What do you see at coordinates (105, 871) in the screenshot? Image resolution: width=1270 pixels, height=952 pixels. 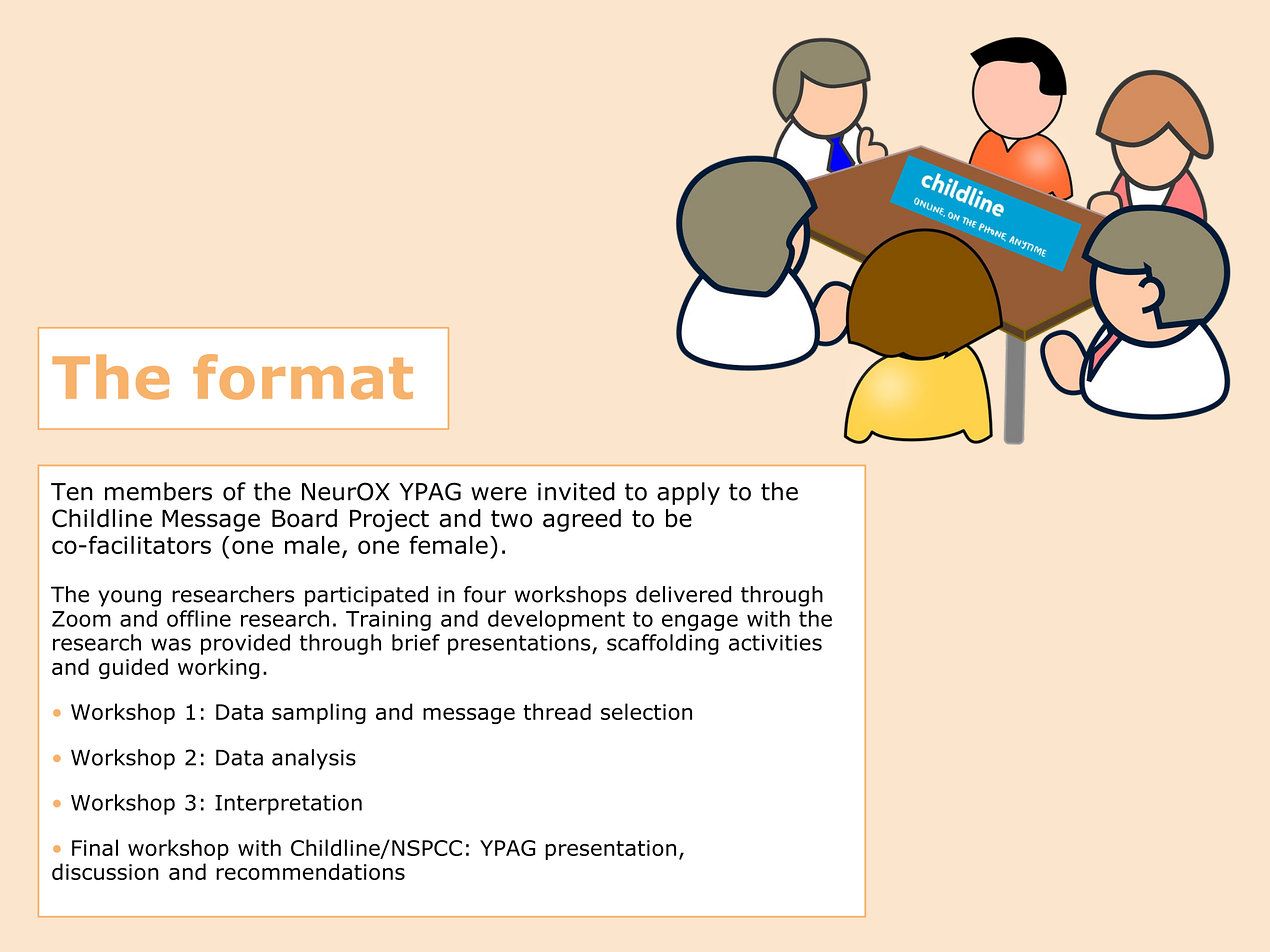 I see `discussion` at bounding box center [105, 871].
